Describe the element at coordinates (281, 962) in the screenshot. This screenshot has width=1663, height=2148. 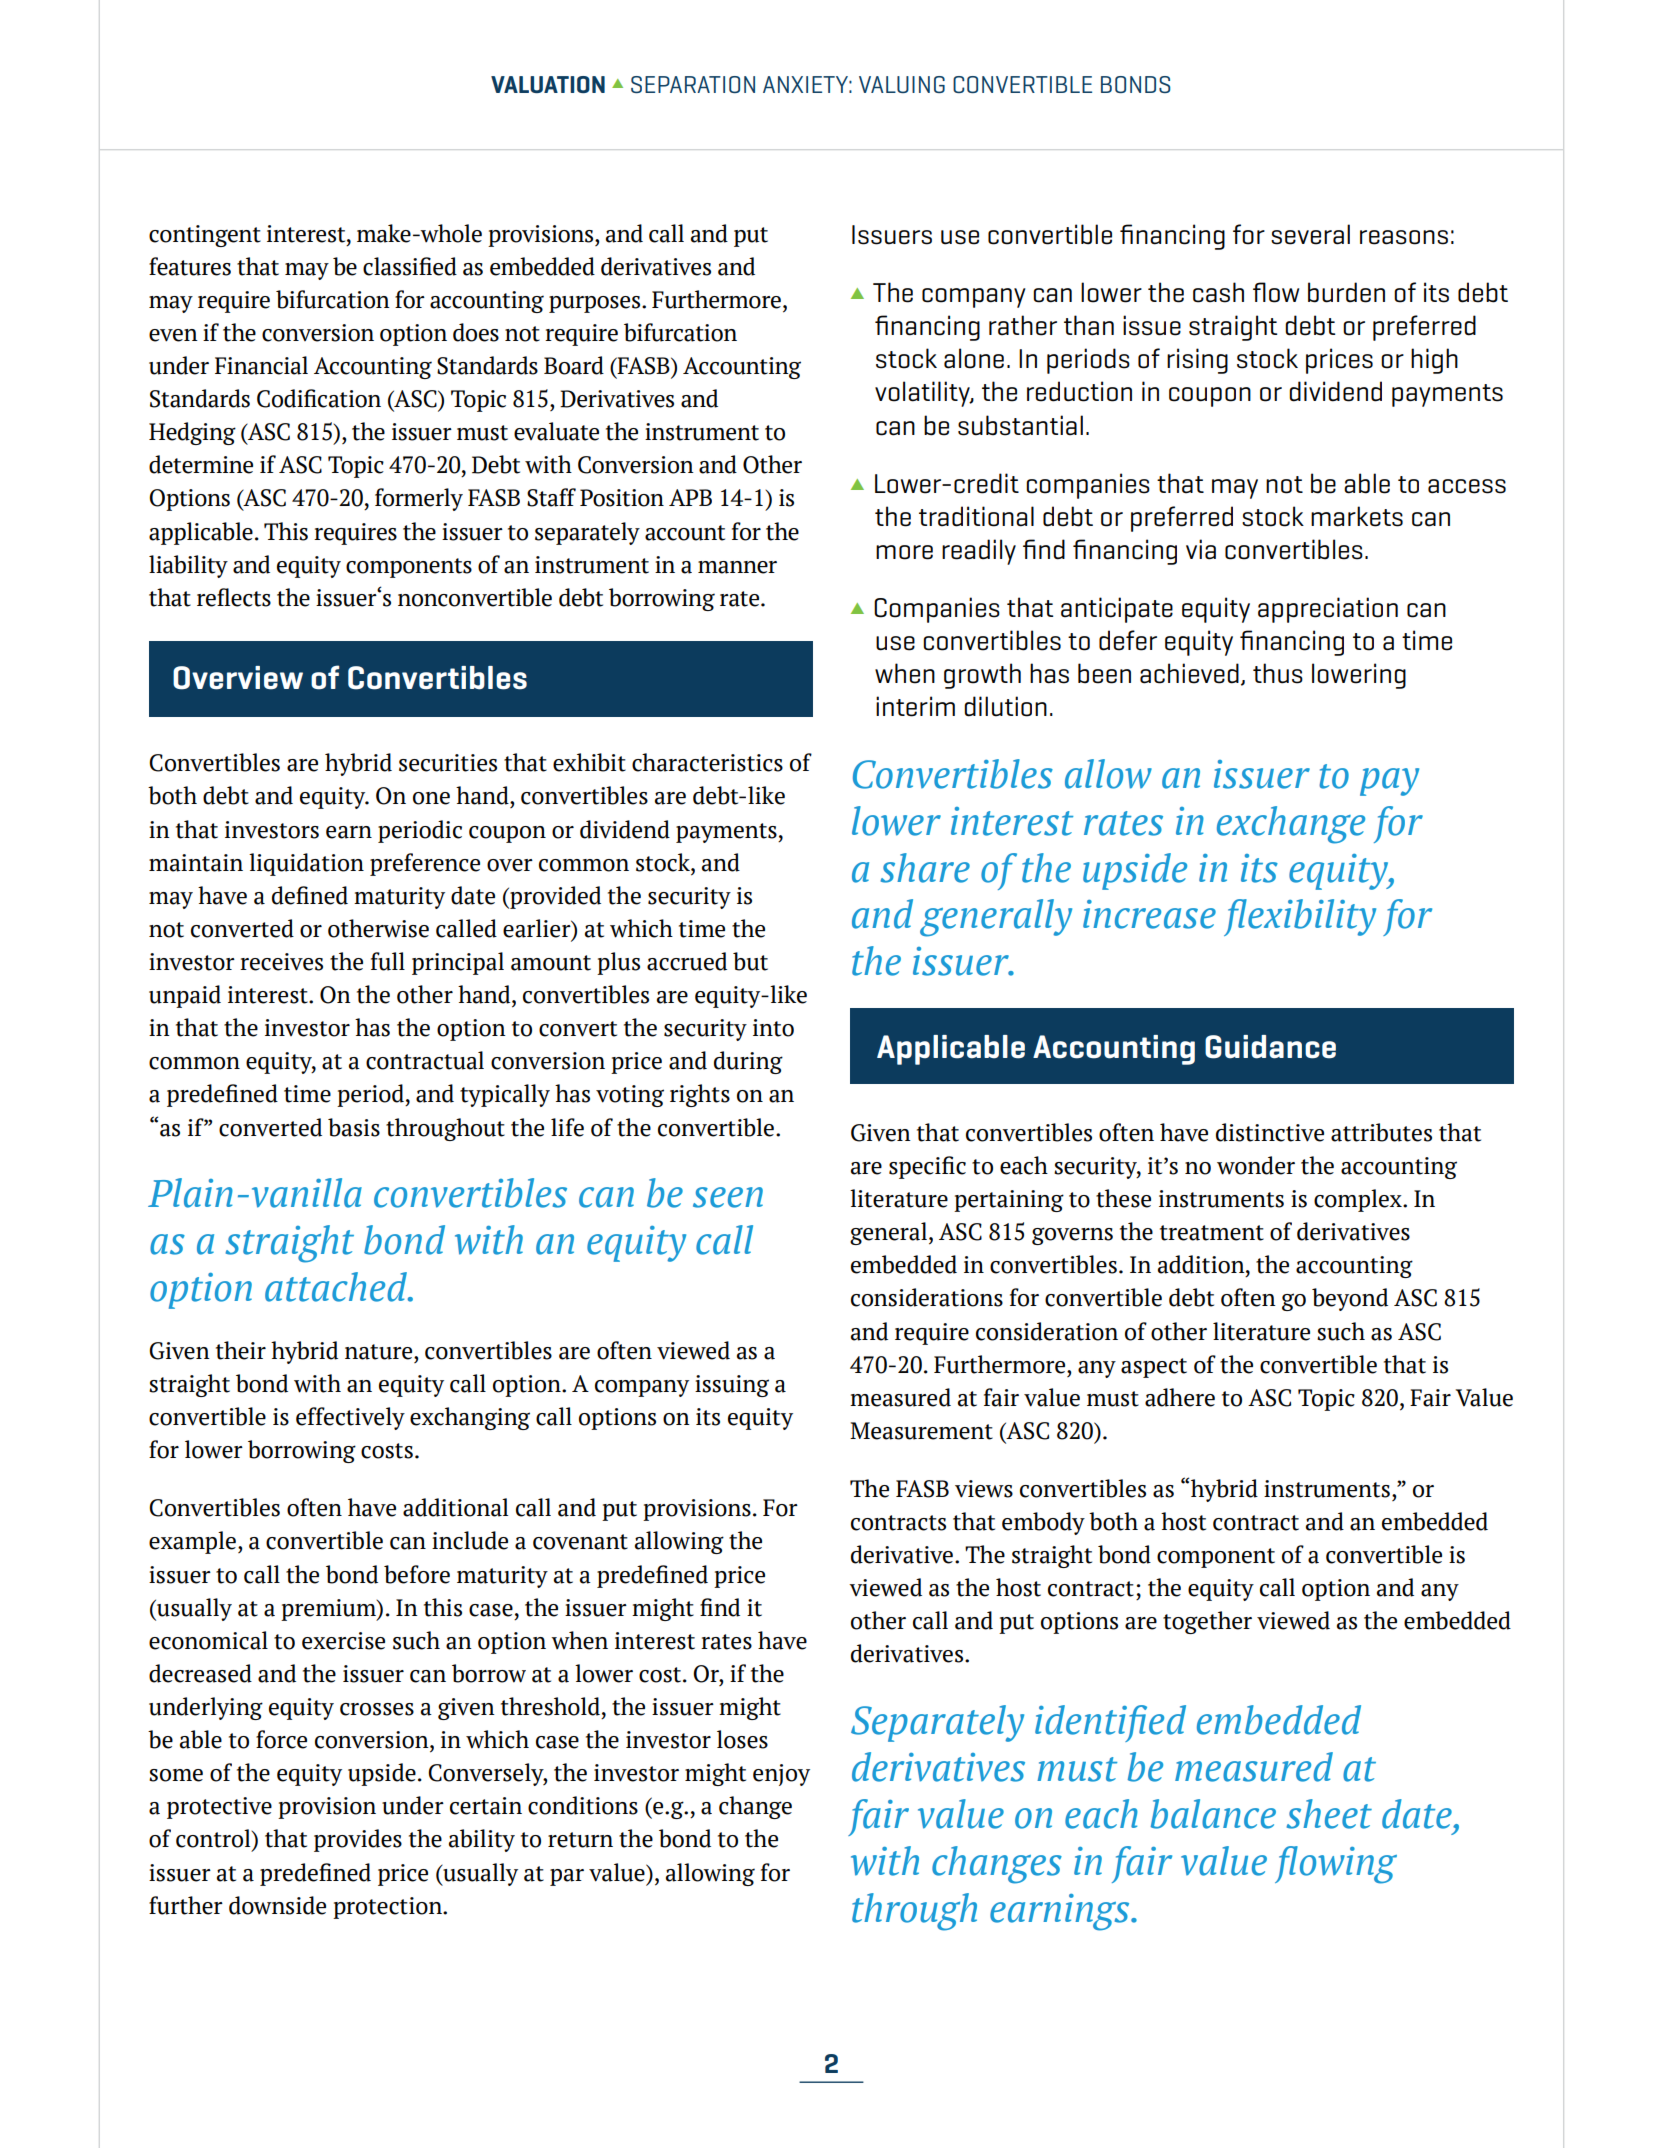
I see `receives` at that location.
